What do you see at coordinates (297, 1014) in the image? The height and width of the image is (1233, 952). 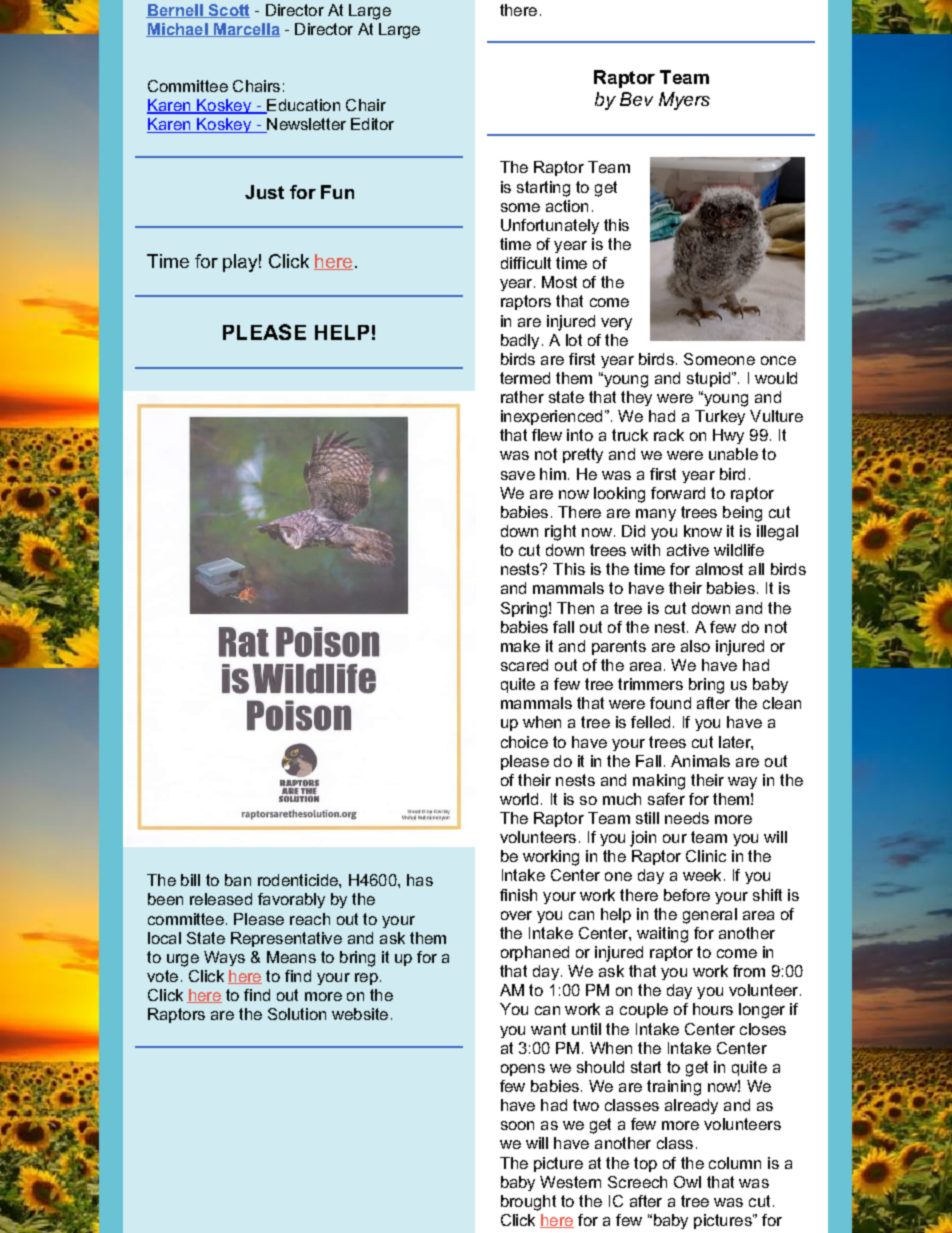 I see `Solution` at bounding box center [297, 1014].
